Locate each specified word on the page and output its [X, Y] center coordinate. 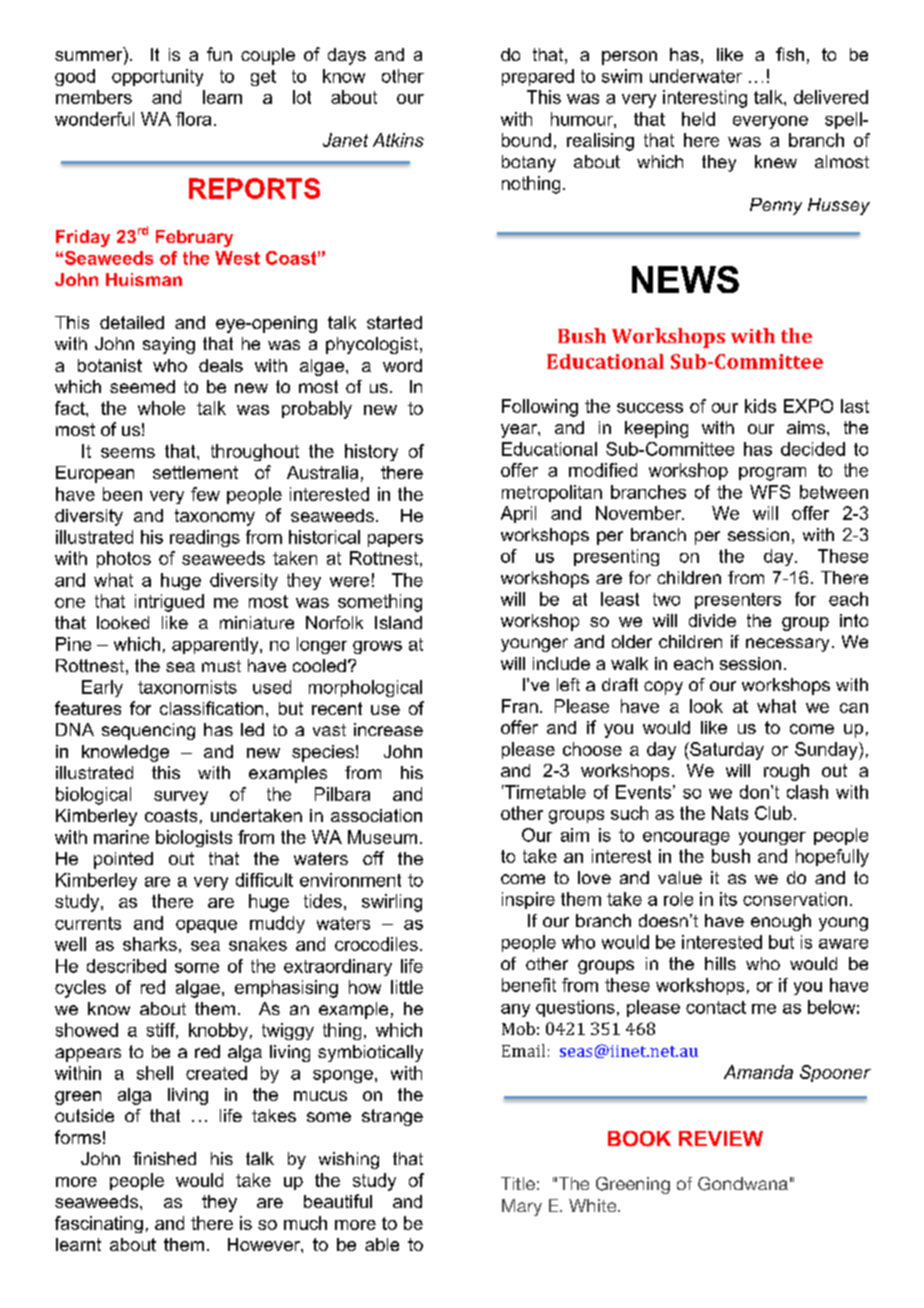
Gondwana [743, 1184]
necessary [787, 645]
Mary [522, 1207]
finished [164, 1158]
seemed [142, 386]
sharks [150, 944]
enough [781, 922]
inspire [528, 900]
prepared [538, 77]
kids [760, 406]
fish [790, 54]
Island [398, 622]
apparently [216, 645]
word [402, 365]
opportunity [157, 77]
